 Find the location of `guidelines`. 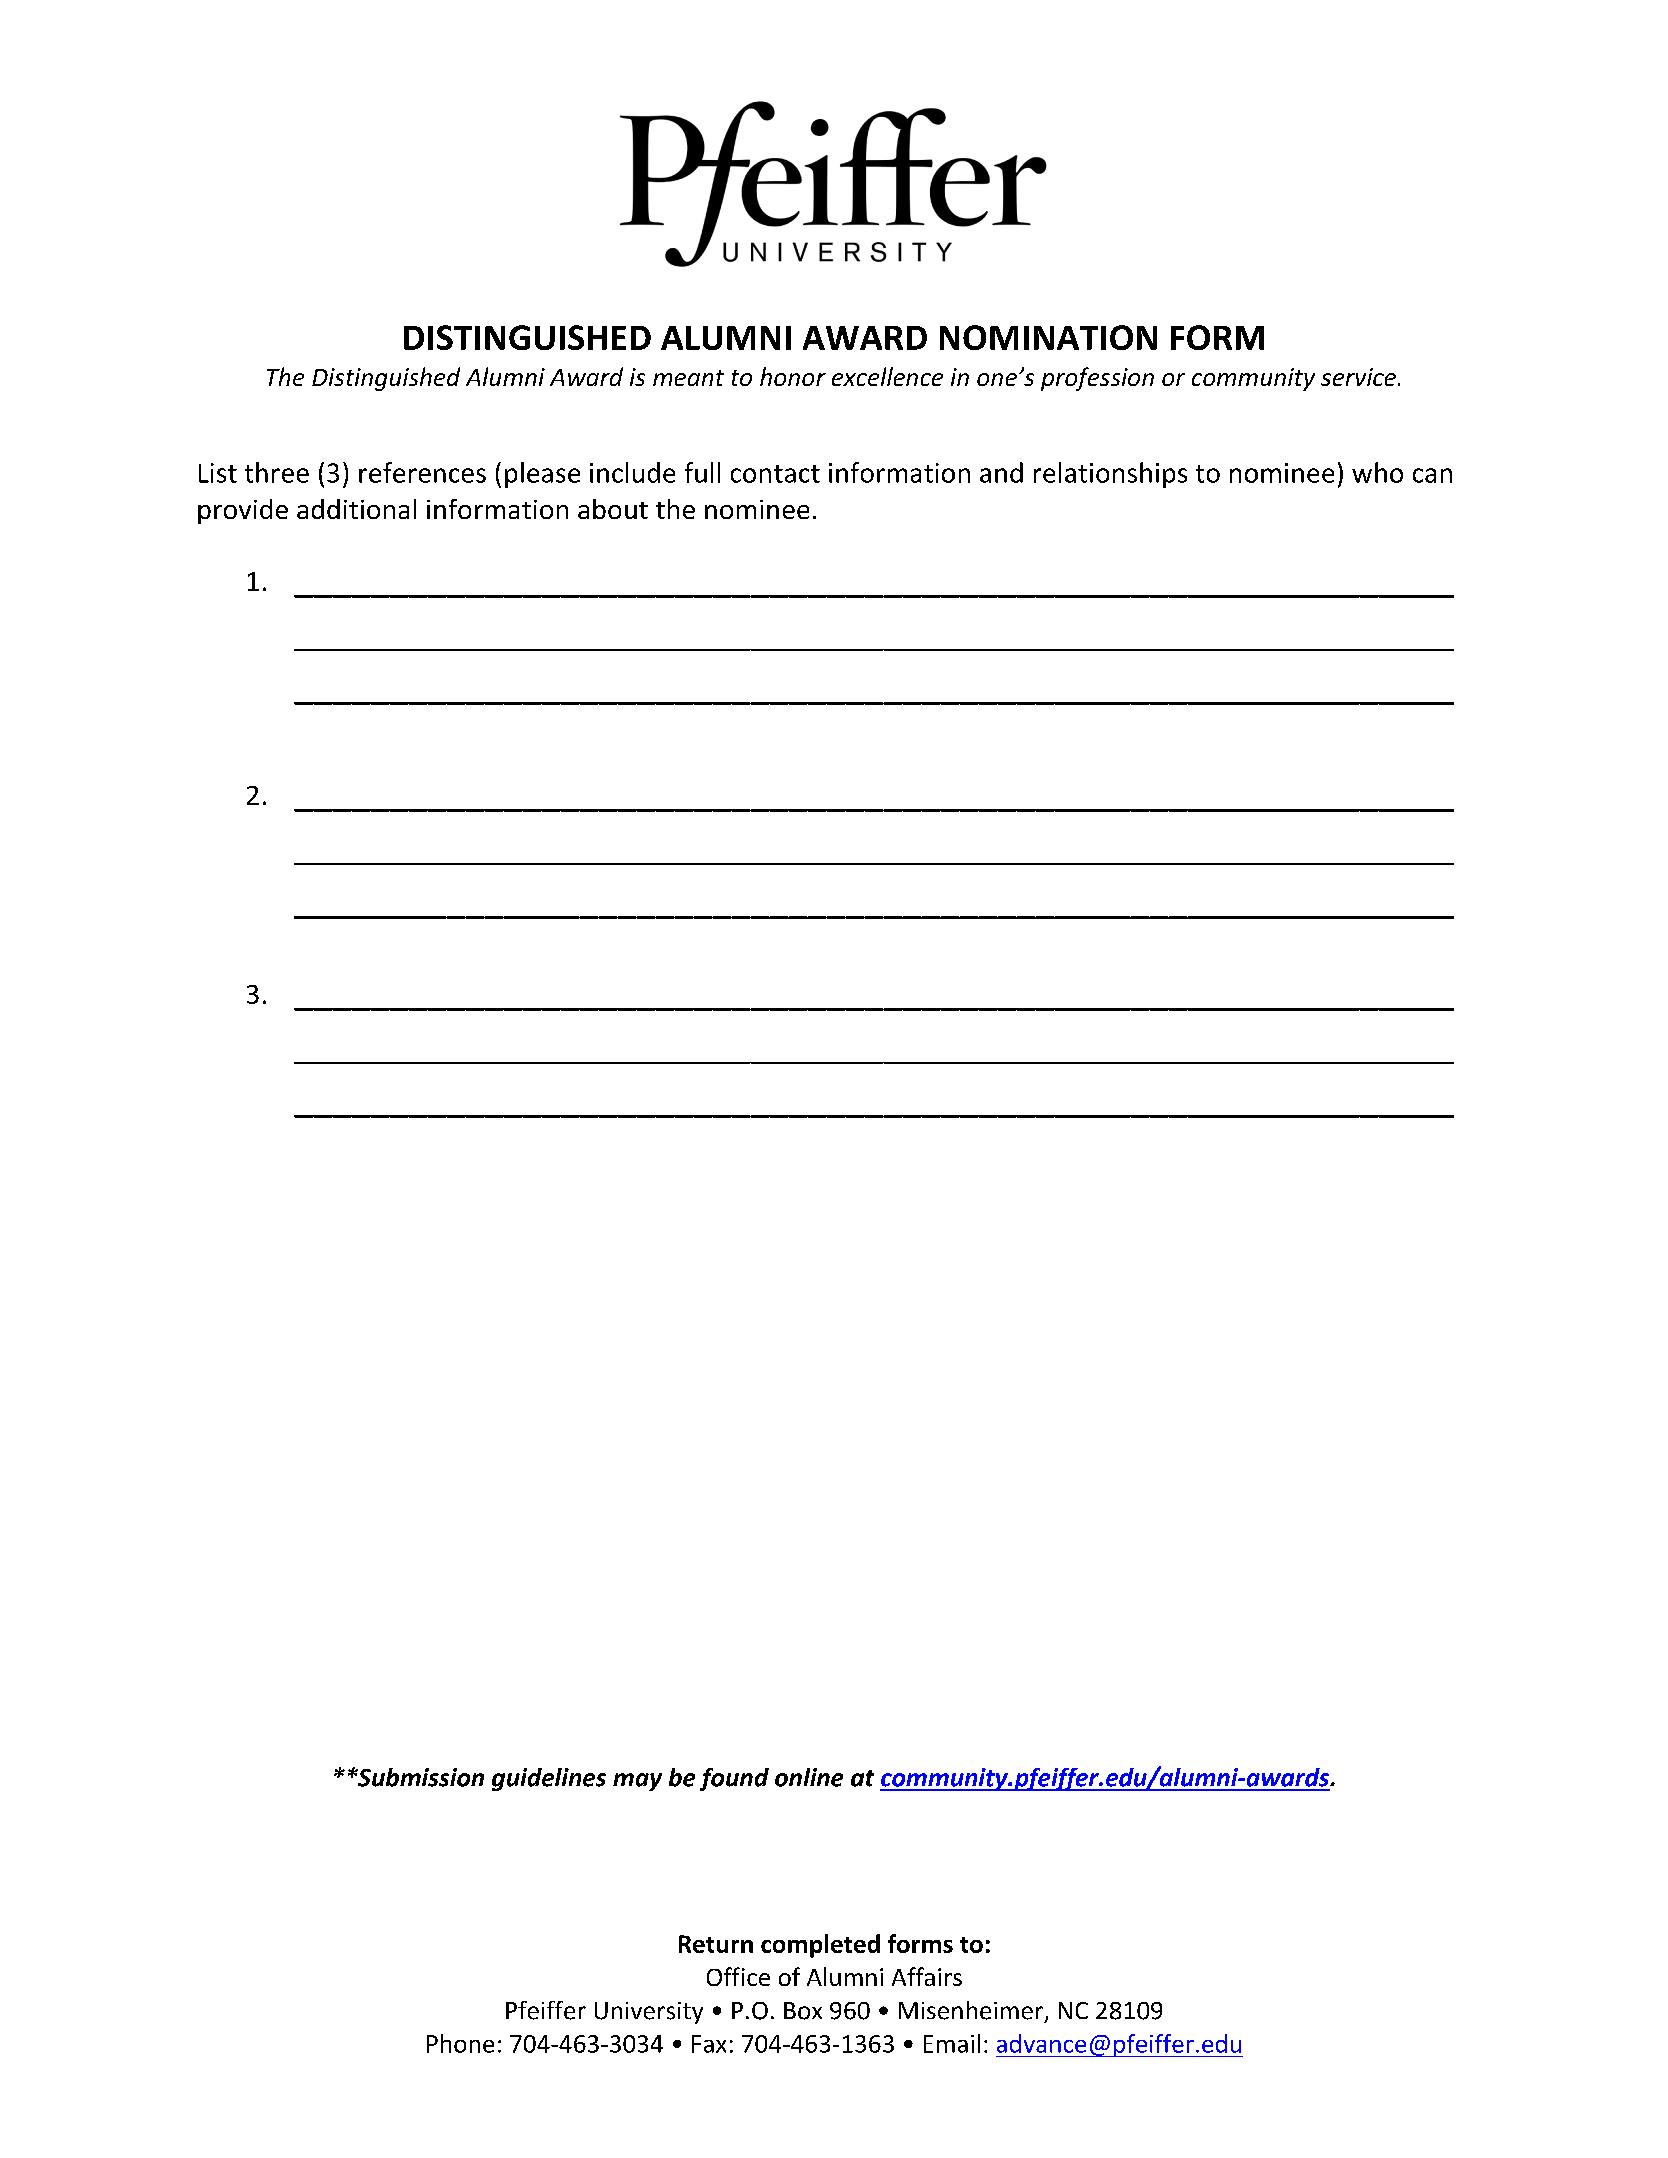

guidelines is located at coordinates (549, 1779).
